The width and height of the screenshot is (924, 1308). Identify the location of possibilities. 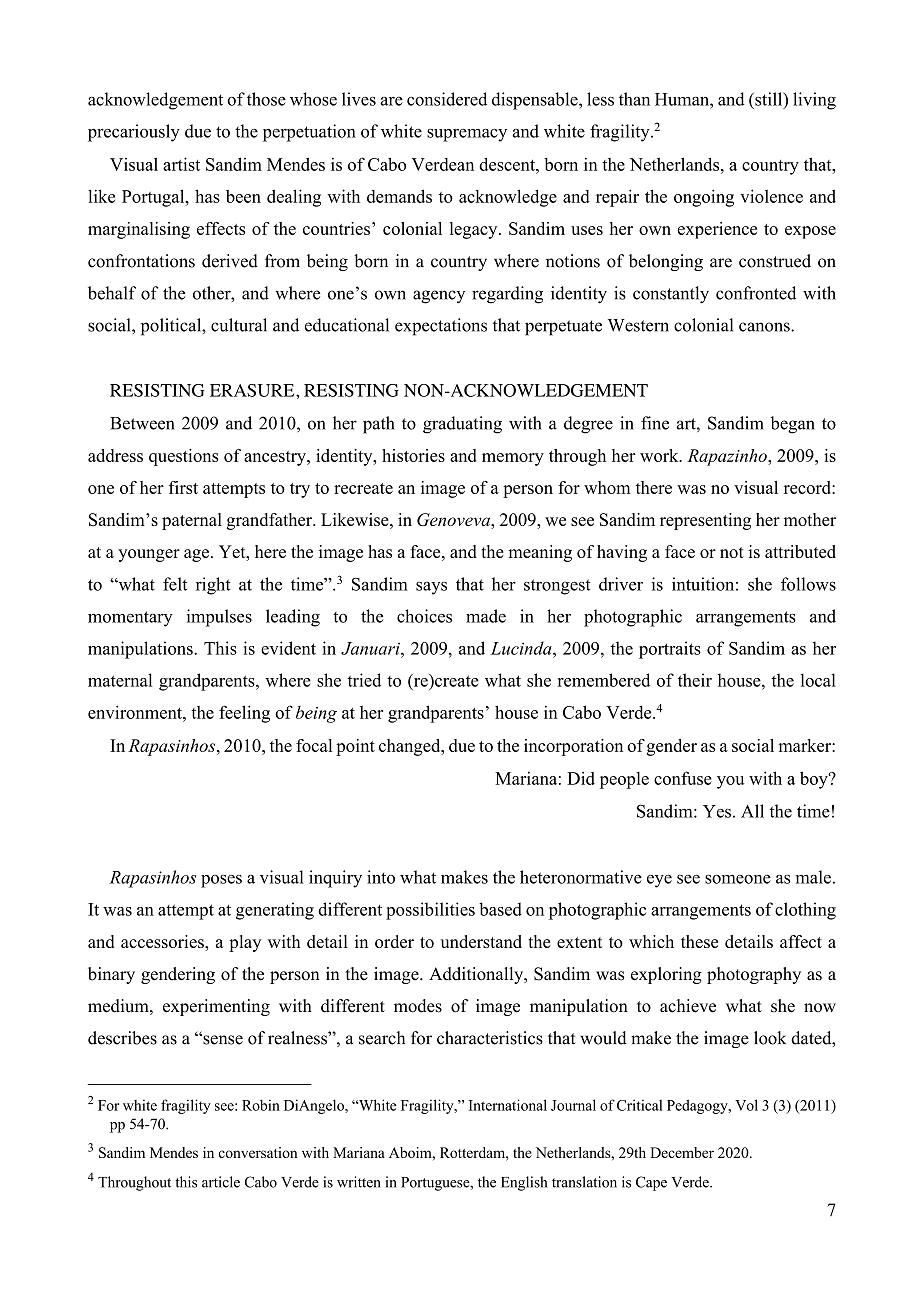
(430, 911).
